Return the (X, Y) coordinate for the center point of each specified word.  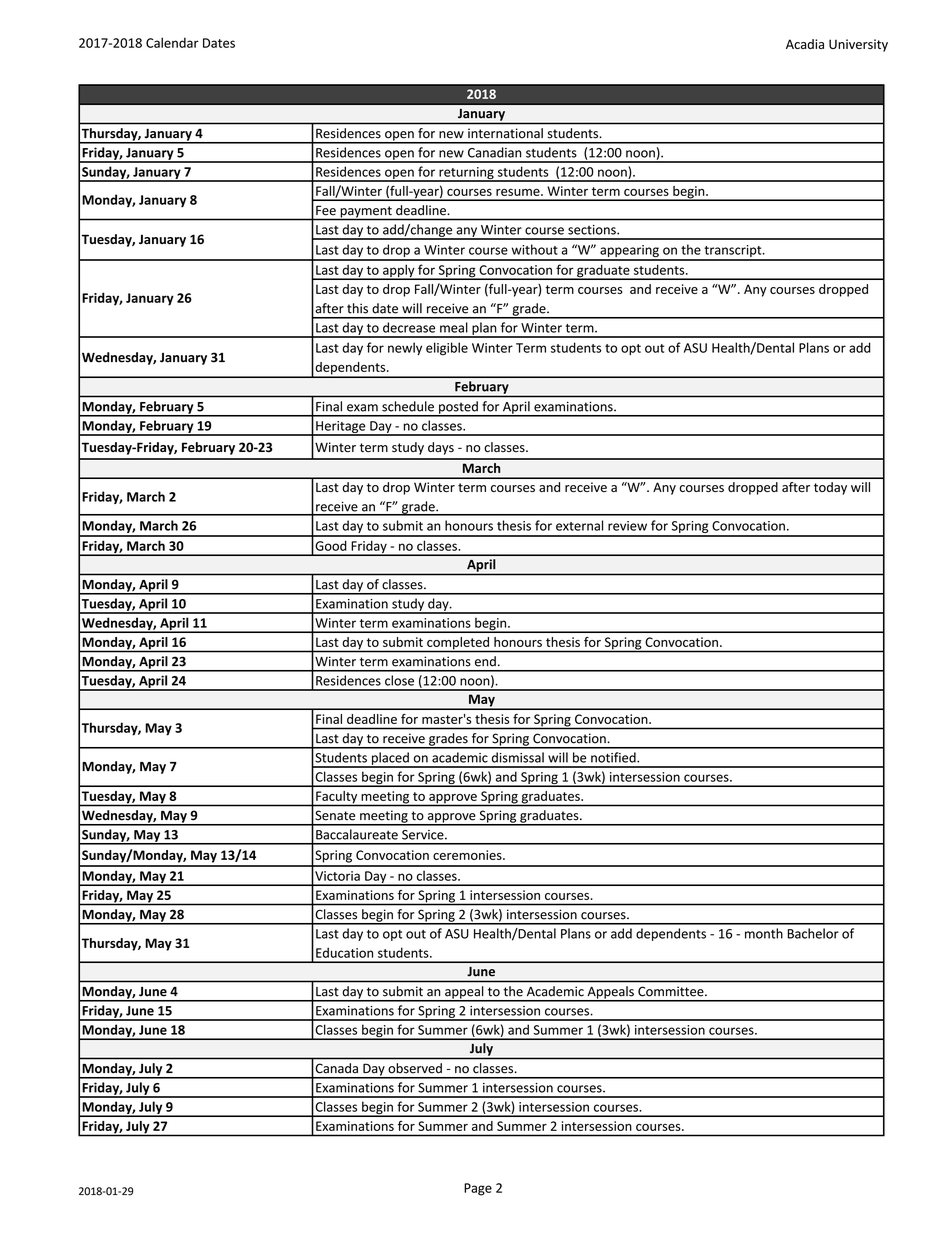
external (579, 525)
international (505, 133)
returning (466, 174)
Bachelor (813, 933)
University (858, 45)
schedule (408, 406)
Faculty (337, 798)
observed (415, 1068)
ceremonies (468, 855)
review (627, 526)
